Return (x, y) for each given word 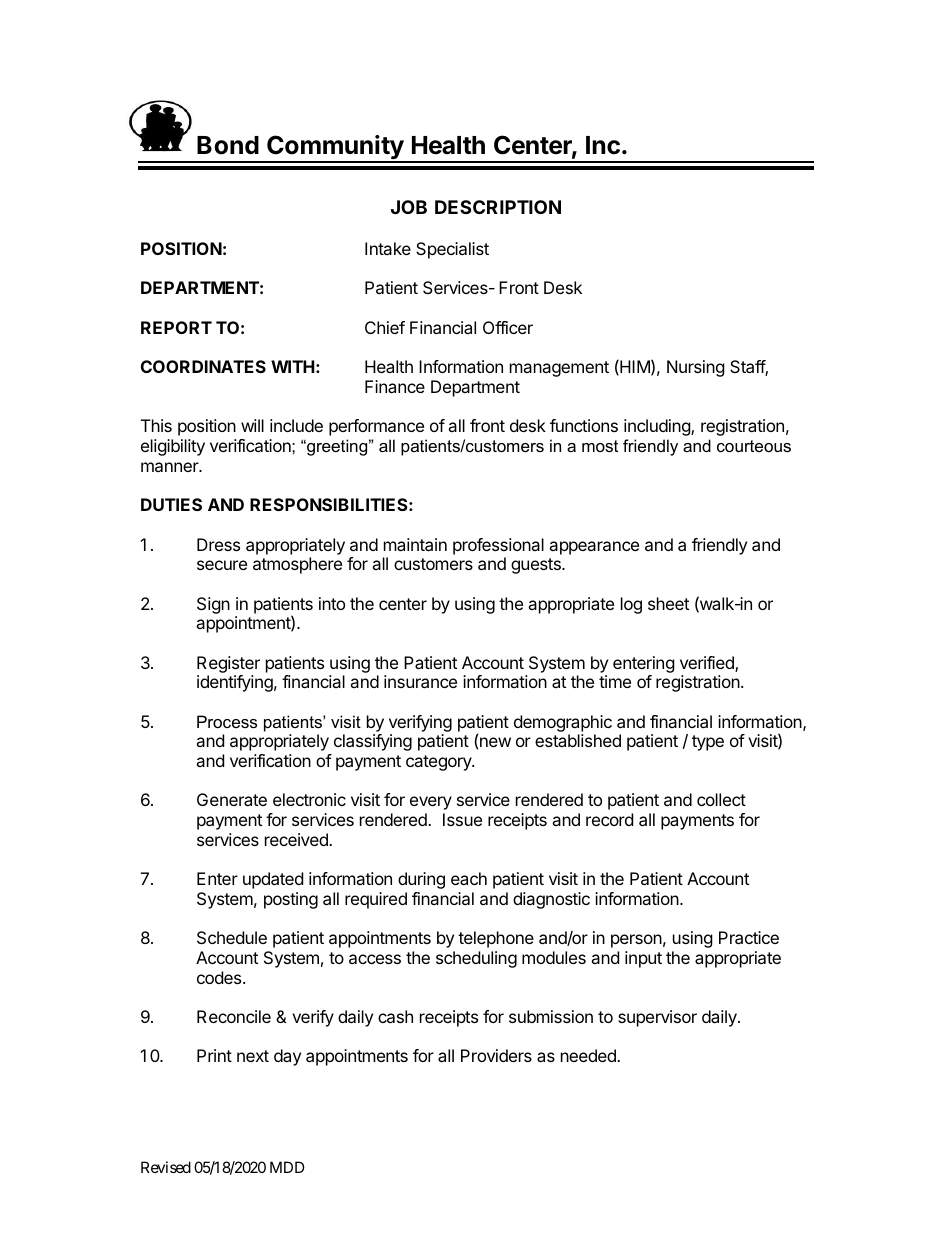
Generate (232, 799)
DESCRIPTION (498, 207)
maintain (415, 544)
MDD (287, 1167)
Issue (462, 819)
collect (721, 799)
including (658, 427)
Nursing (696, 368)
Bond (228, 145)
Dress (218, 544)
